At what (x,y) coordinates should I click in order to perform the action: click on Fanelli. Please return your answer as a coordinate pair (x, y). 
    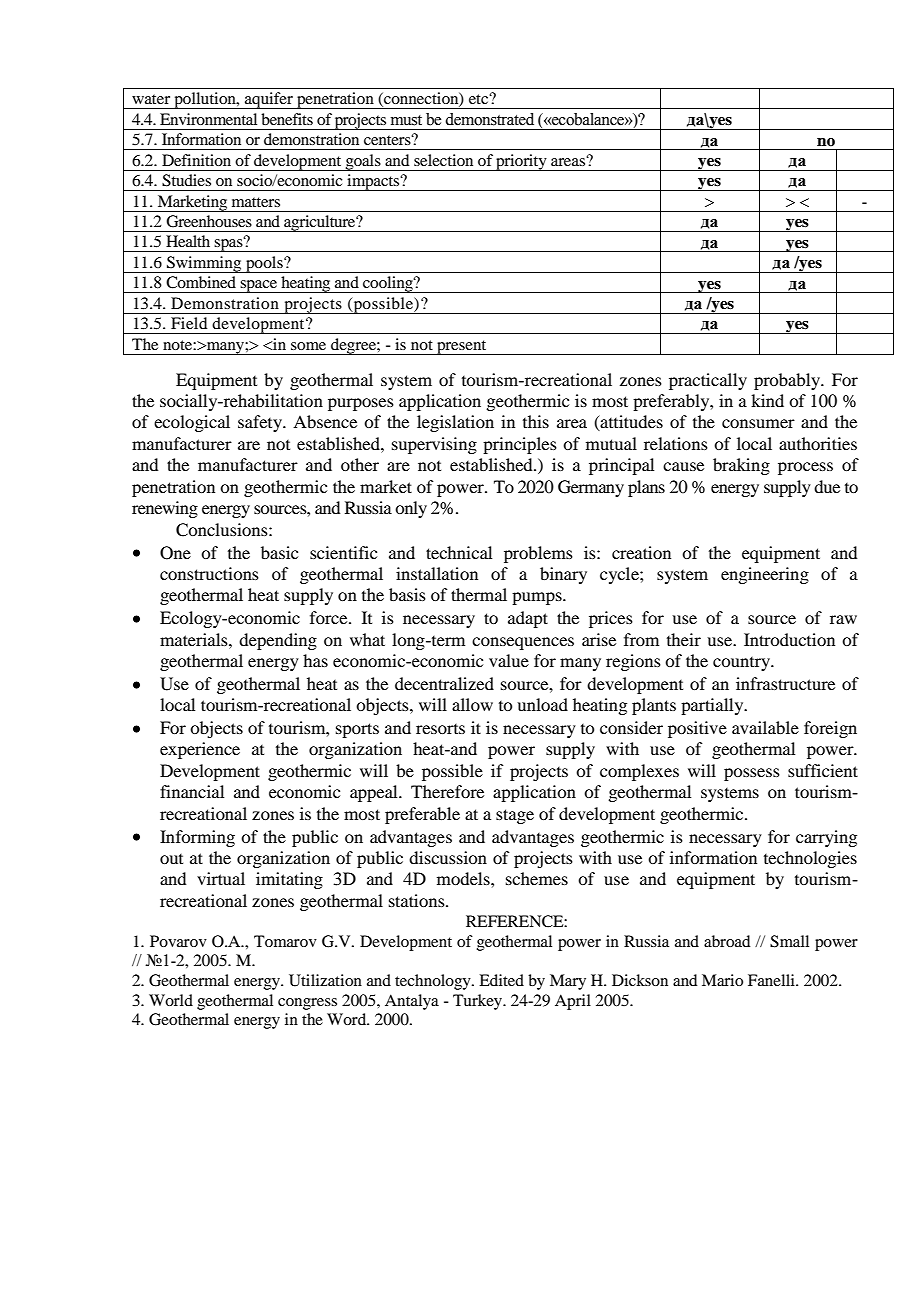
    Looking at the image, I should click on (772, 980).
